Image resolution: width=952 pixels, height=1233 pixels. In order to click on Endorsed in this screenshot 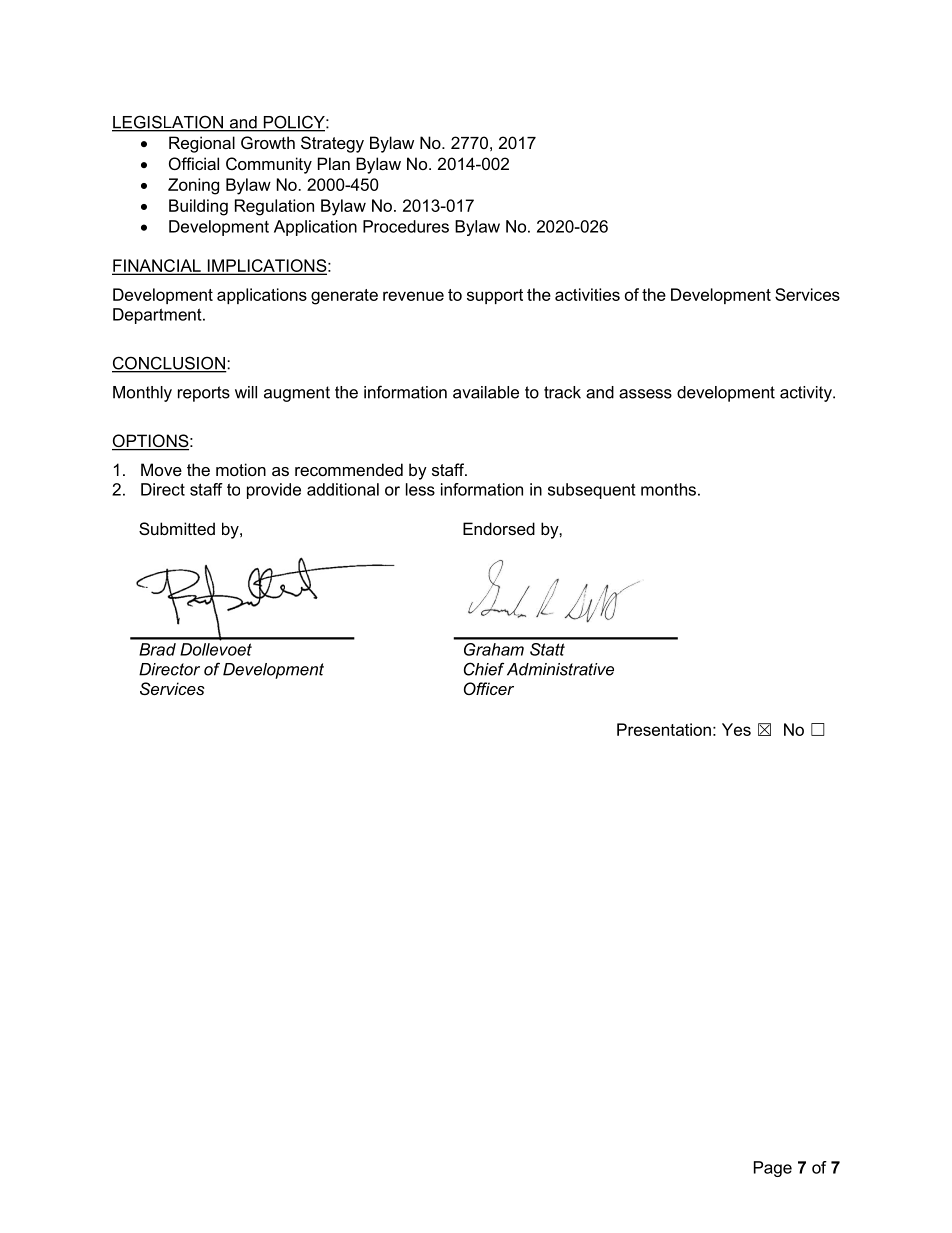, I will do `click(499, 528)`.
